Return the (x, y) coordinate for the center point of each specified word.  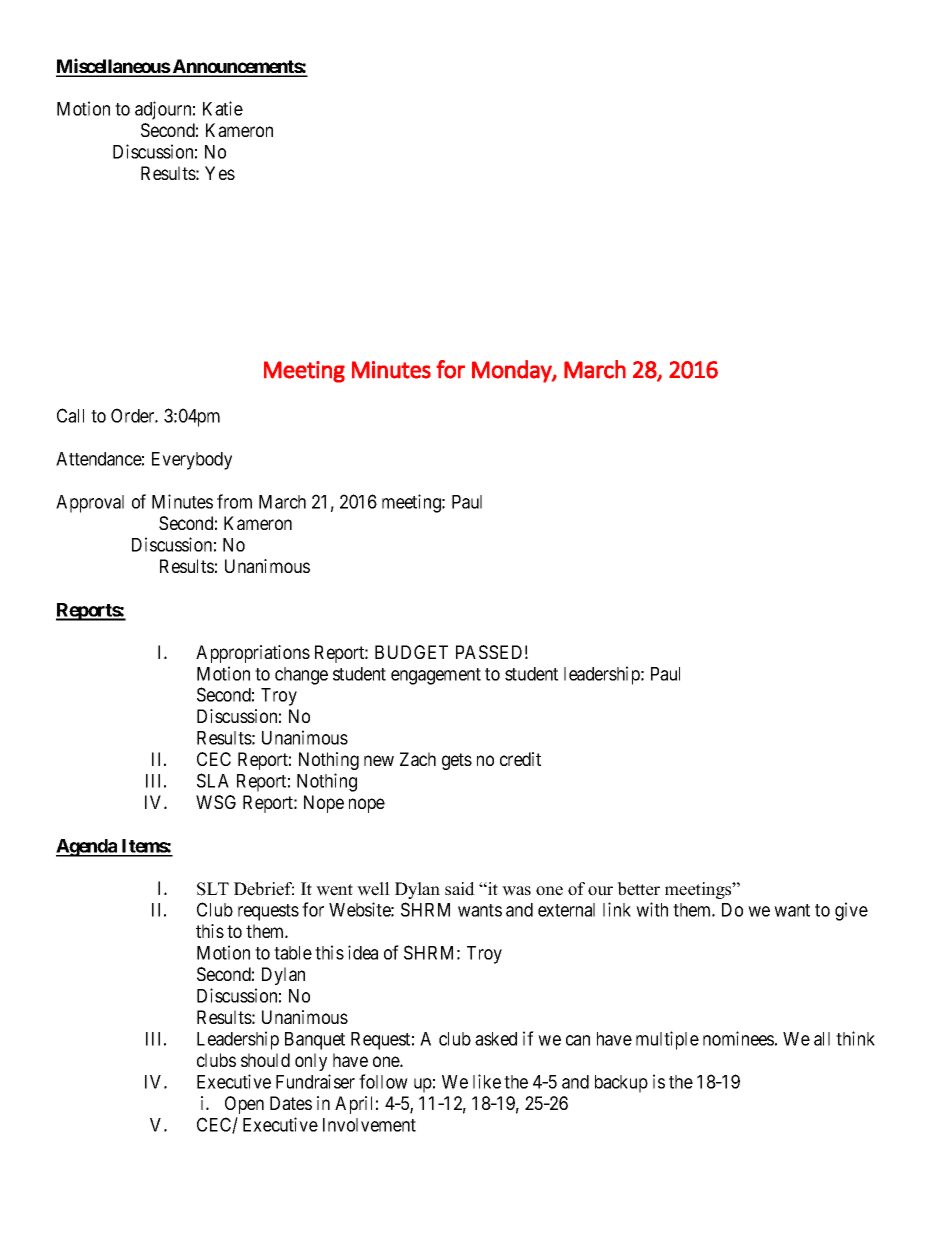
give (851, 911)
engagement (436, 676)
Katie (223, 108)
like (487, 1081)
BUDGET (411, 652)
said (460, 889)
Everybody (192, 461)
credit (520, 759)
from (234, 501)
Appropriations (253, 654)
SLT (213, 889)
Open (244, 1105)
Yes (220, 173)
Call (70, 415)
